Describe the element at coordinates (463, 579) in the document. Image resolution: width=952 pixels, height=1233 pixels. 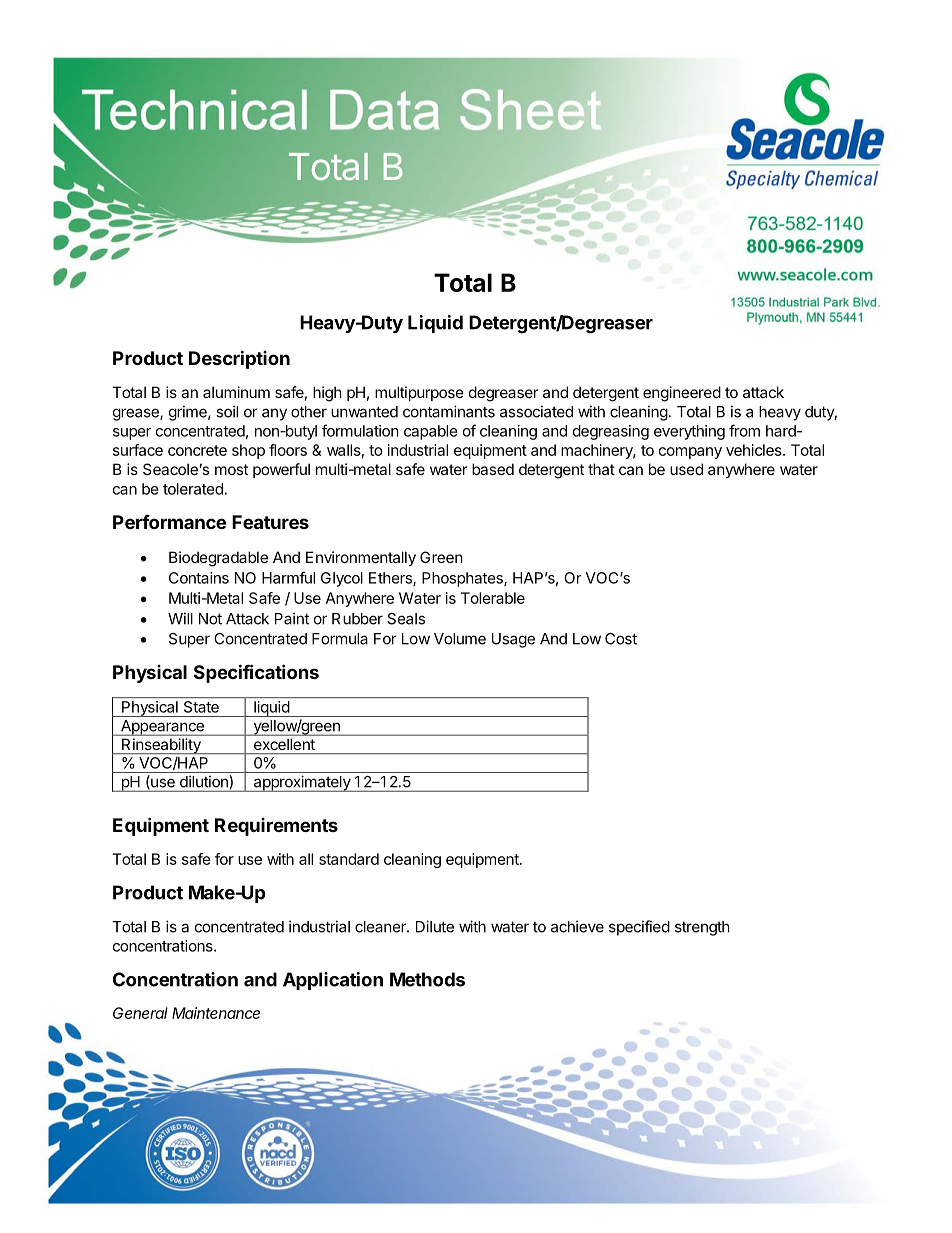
I see `Phosphates` at that location.
